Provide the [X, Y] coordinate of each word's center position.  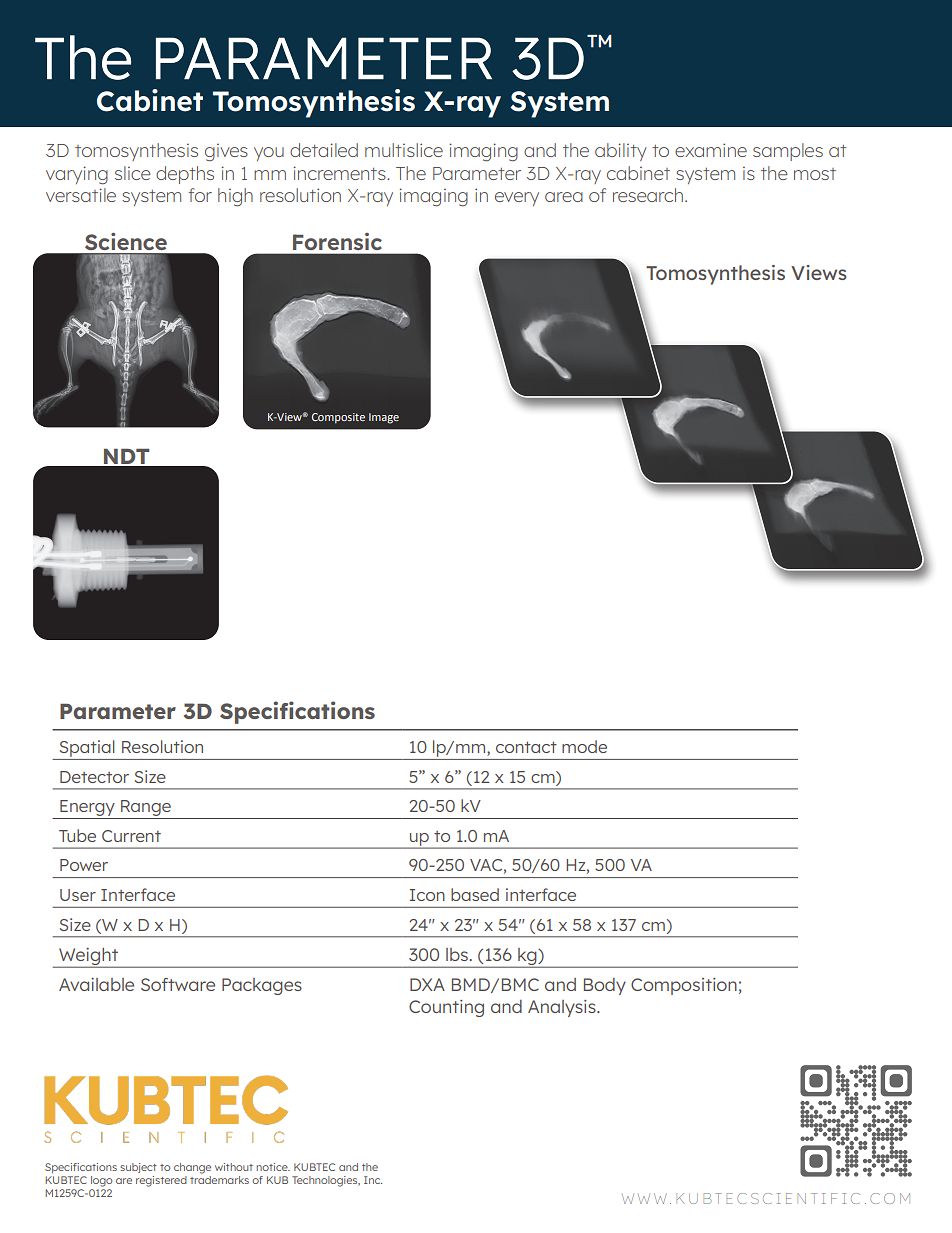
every [517, 199]
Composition [684, 986]
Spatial [87, 748]
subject [138, 1168]
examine [711, 150]
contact [526, 747]
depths [185, 175]
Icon [427, 895]
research [648, 195]
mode [584, 746]
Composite [338, 418]
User [78, 895]
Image [384, 418]
